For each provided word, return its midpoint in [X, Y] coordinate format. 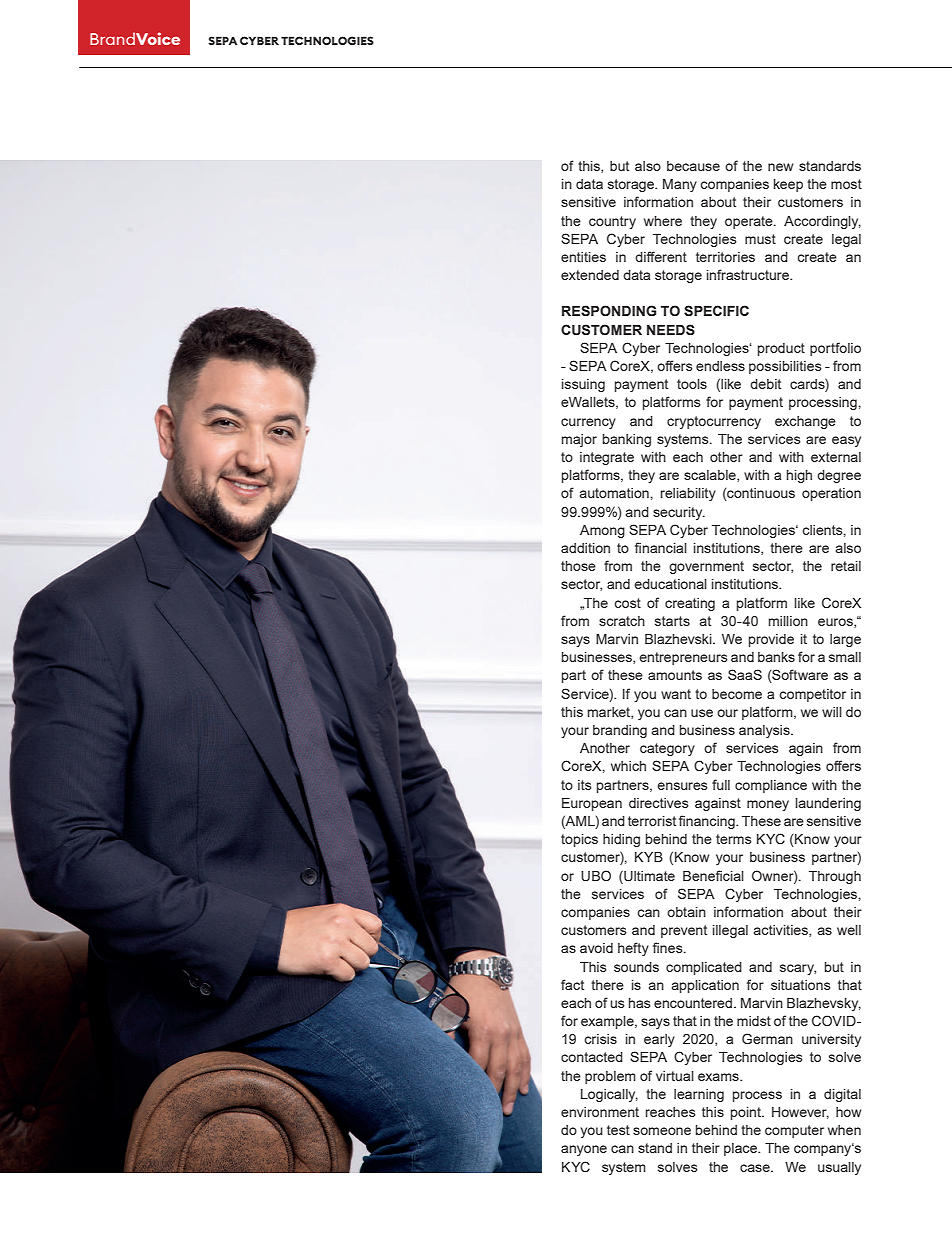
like [805, 603]
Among [602, 531]
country [612, 222]
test [618, 1130]
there [607, 985]
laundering [828, 804]
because [693, 166]
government [706, 567]
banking [627, 440]
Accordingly [822, 222]
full [721, 784]
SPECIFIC [716, 311]
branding [620, 731]
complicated [704, 968]
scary [798, 969]
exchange [805, 422]
